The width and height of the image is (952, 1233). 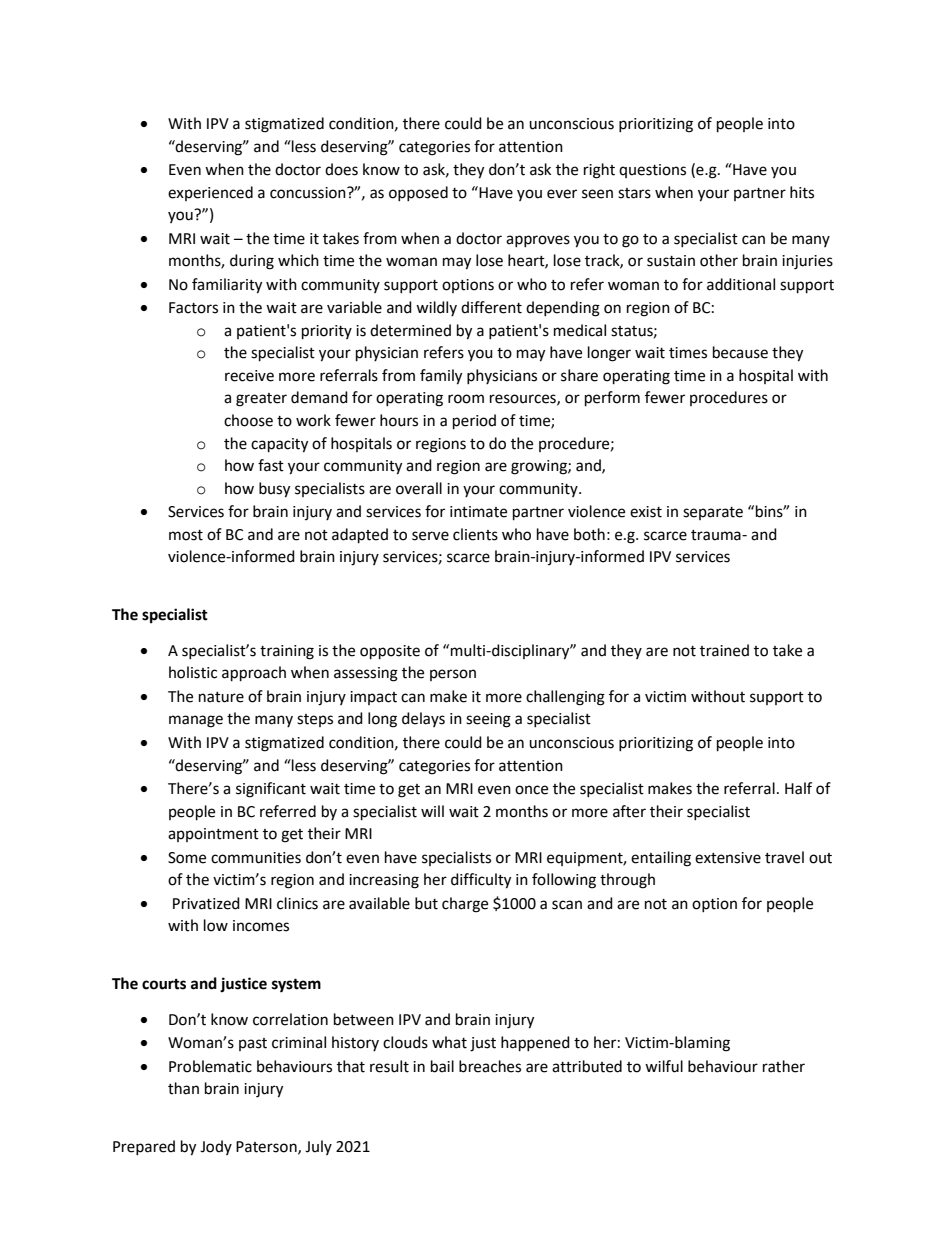 What do you see at coordinates (802, 192) in the image?
I see `hits` at bounding box center [802, 192].
